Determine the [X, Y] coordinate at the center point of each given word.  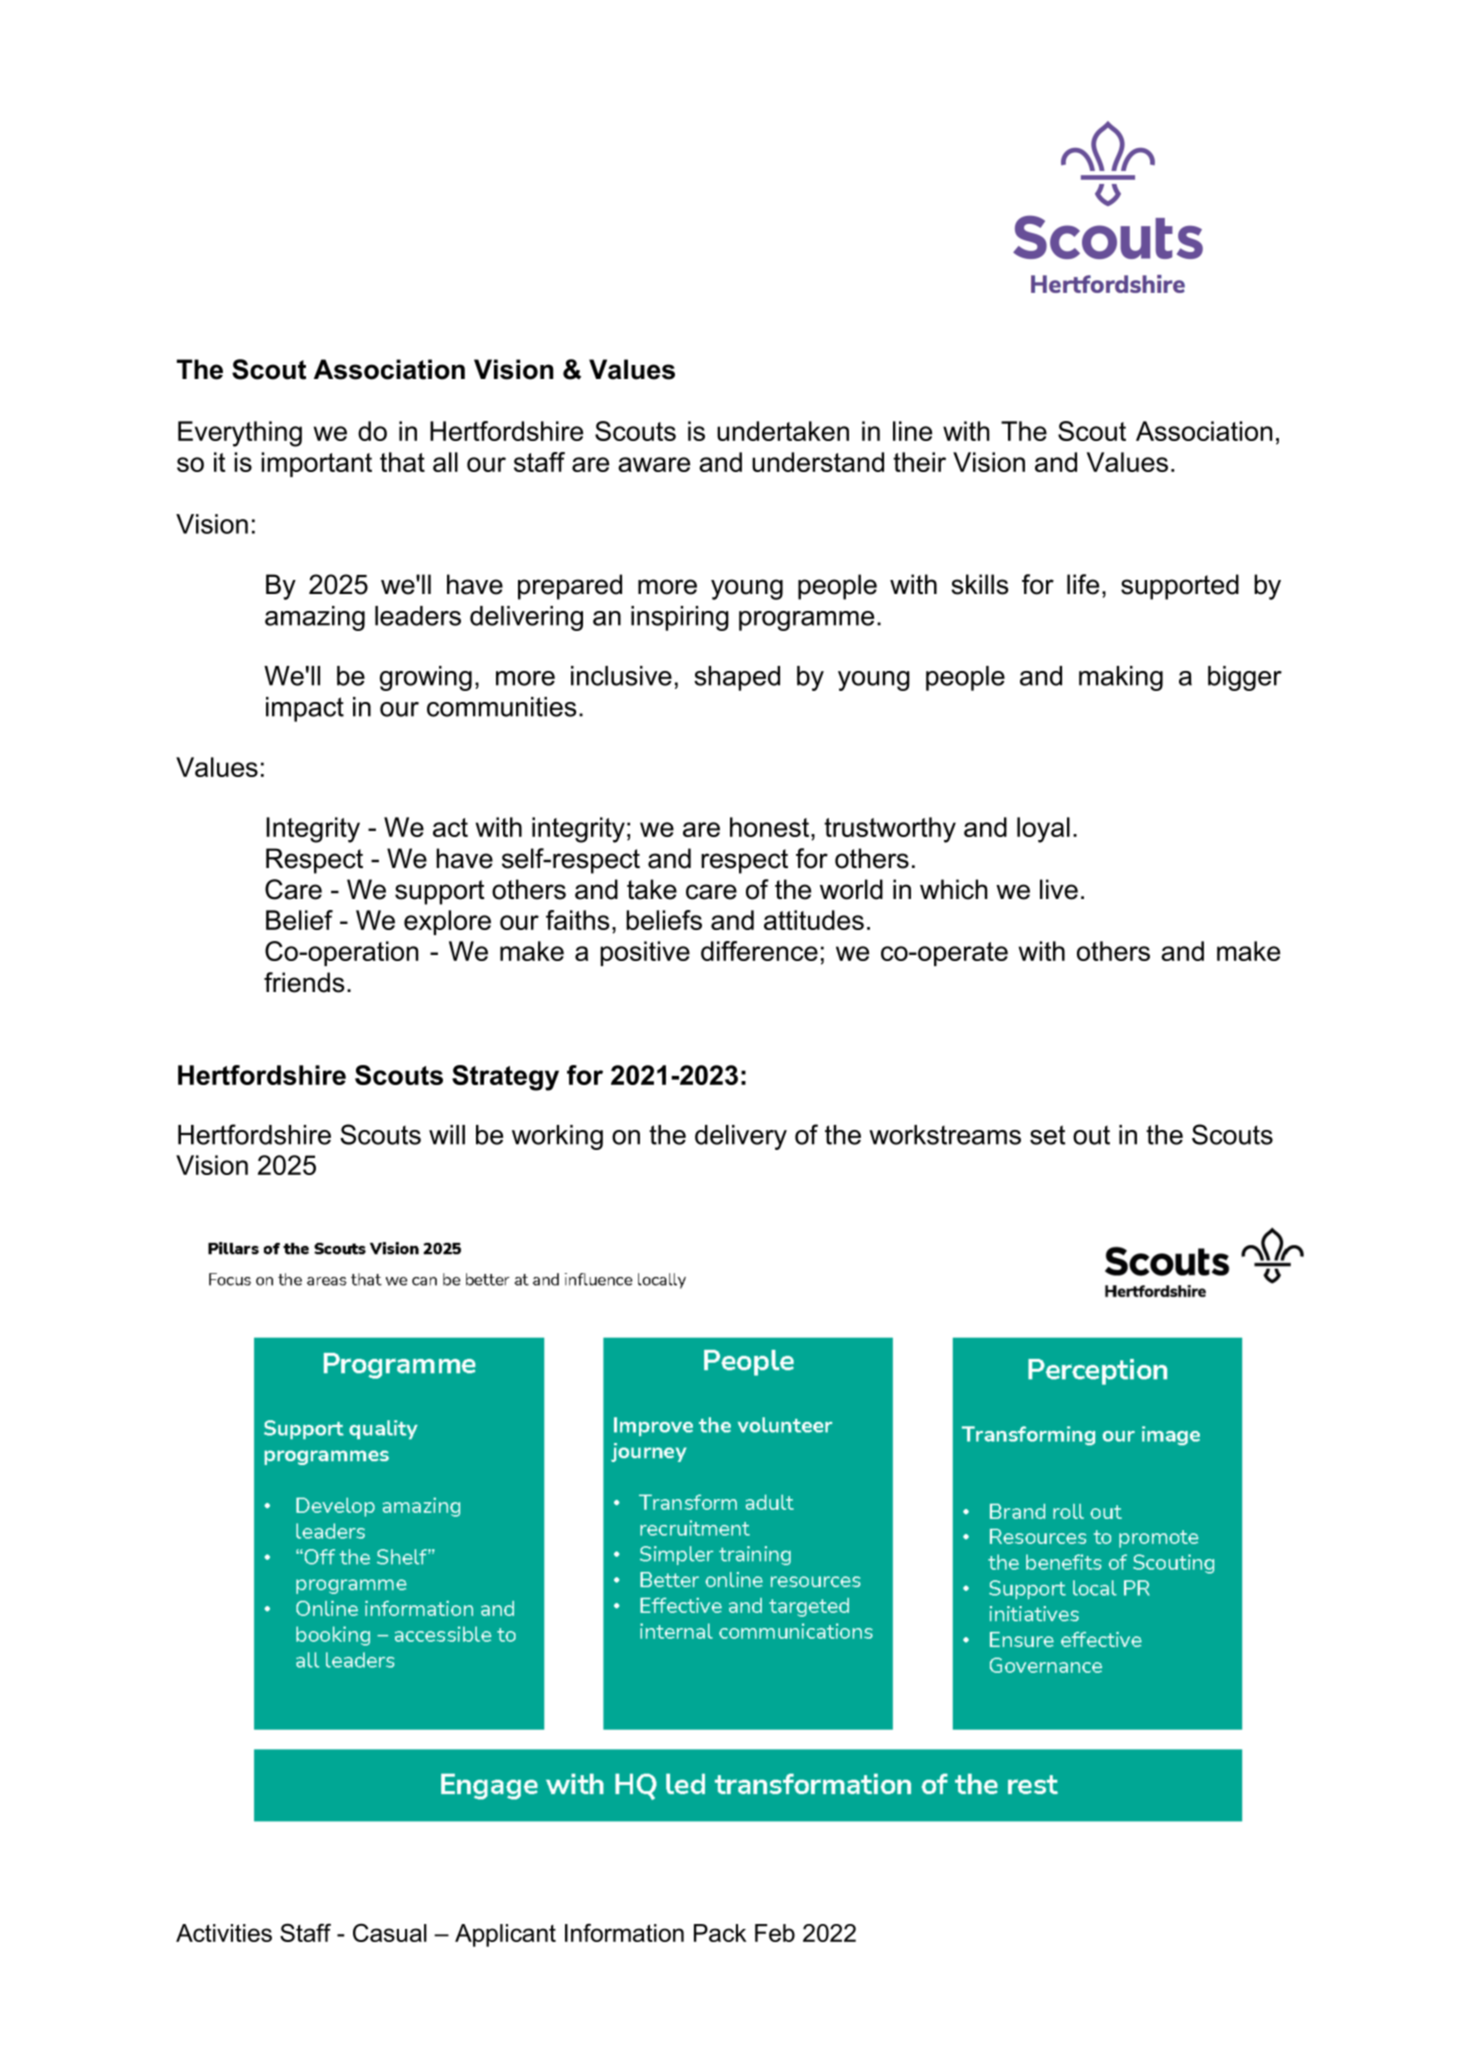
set [1048, 1135]
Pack [720, 1933]
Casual [390, 1932]
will [447, 1135]
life [1083, 584]
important [316, 464]
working [557, 1137]
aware [654, 464]
